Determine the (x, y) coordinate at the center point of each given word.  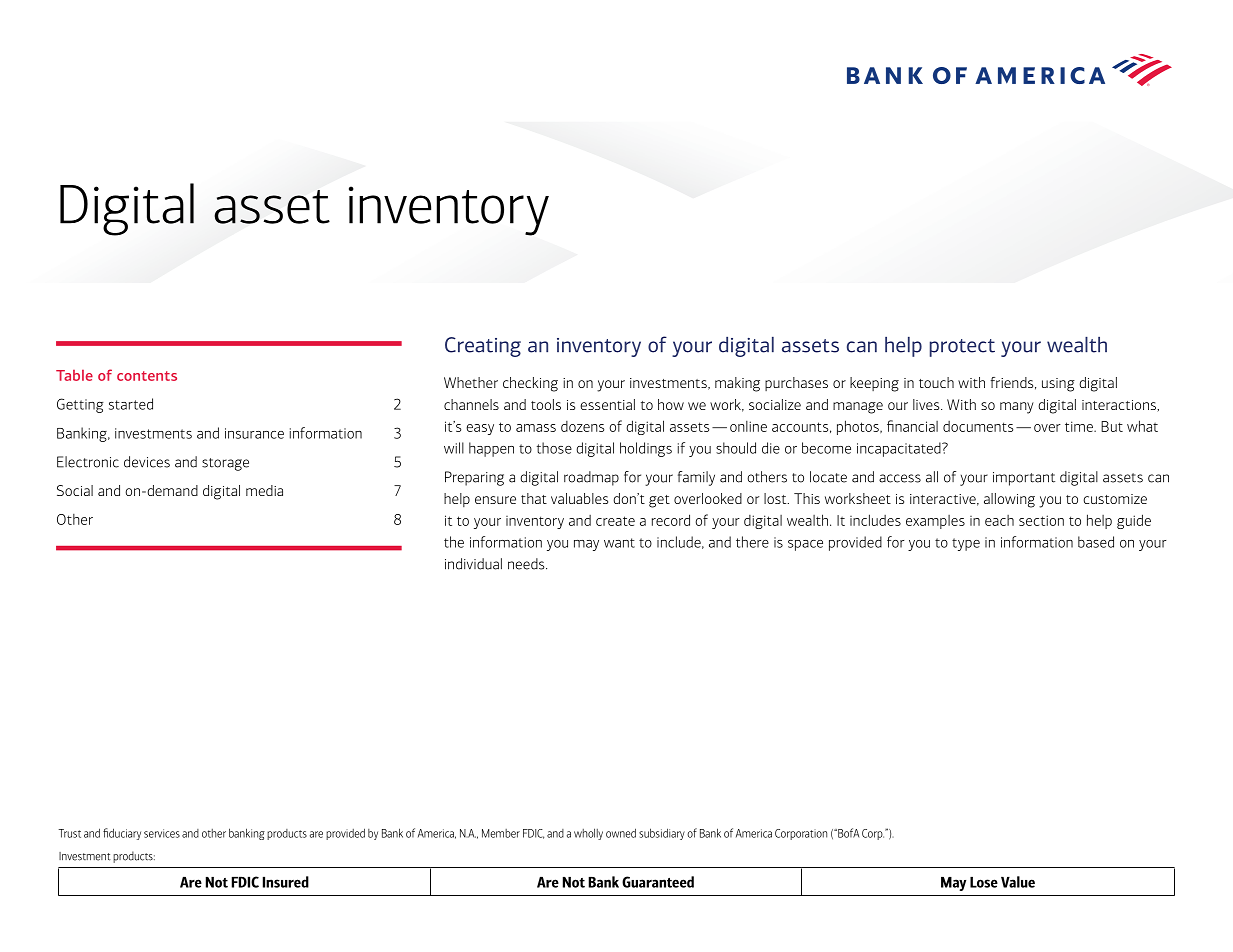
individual (473, 564)
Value (1018, 882)
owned (621, 833)
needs (527, 564)
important (1024, 479)
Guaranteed (658, 882)
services (162, 833)
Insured (286, 882)
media (264, 490)
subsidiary (662, 834)
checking (530, 384)
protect (962, 348)
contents (147, 376)
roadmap (591, 478)
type (966, 544)
